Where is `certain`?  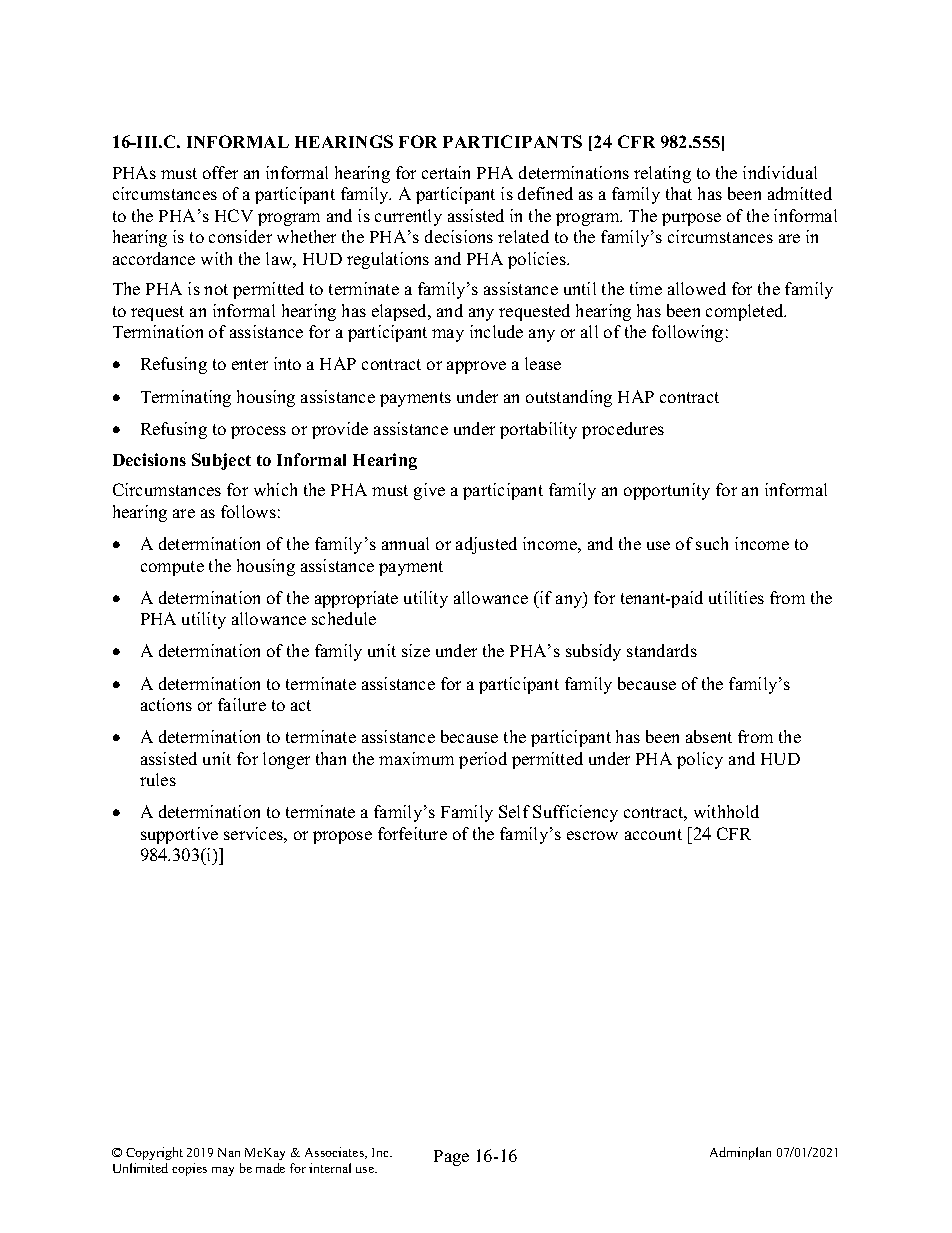
certain is located at coordinates (446, 172).
